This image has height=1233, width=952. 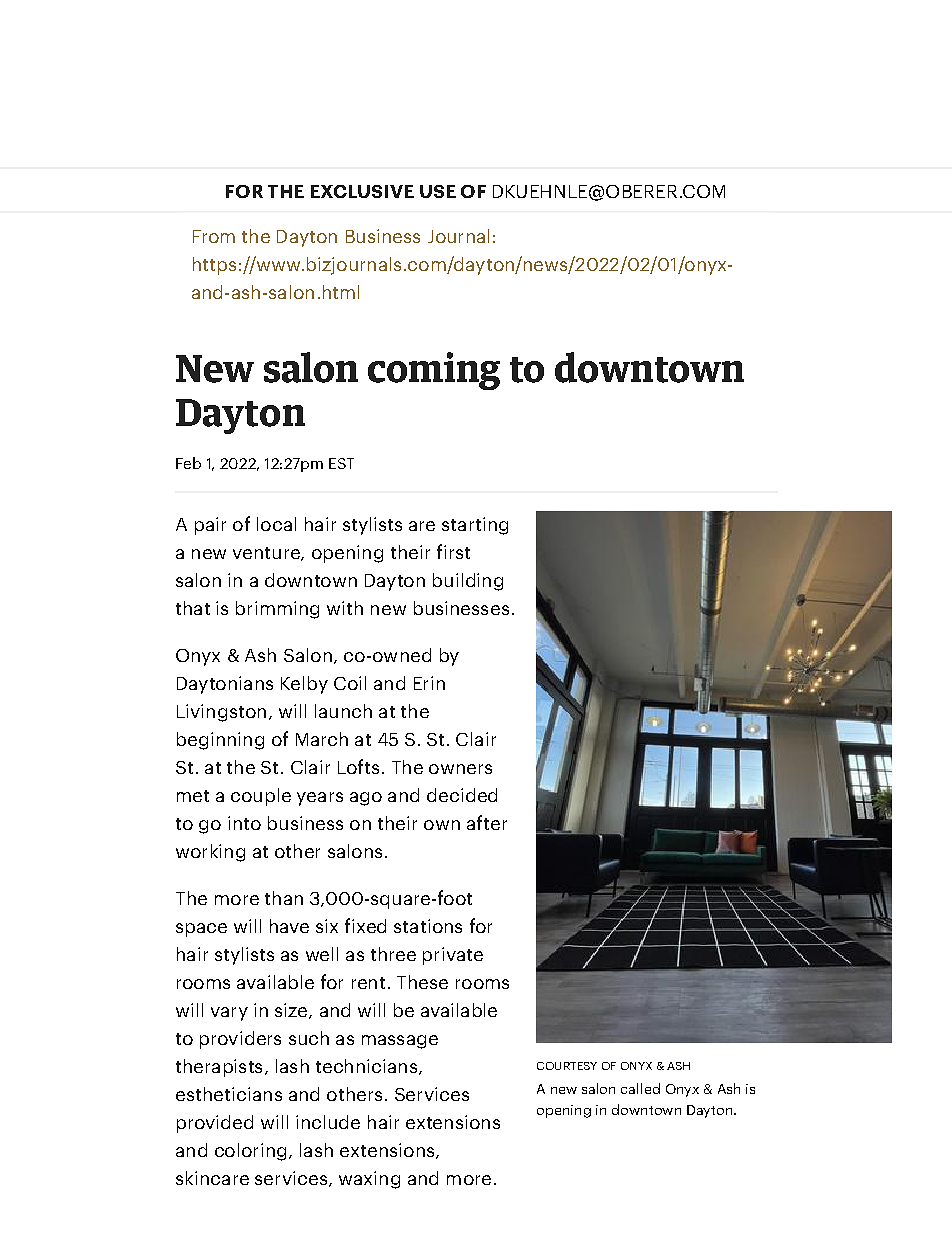 What do you see at coordinates (453, 551) in the image?
I see `first` at bounding box center [453, 551].
